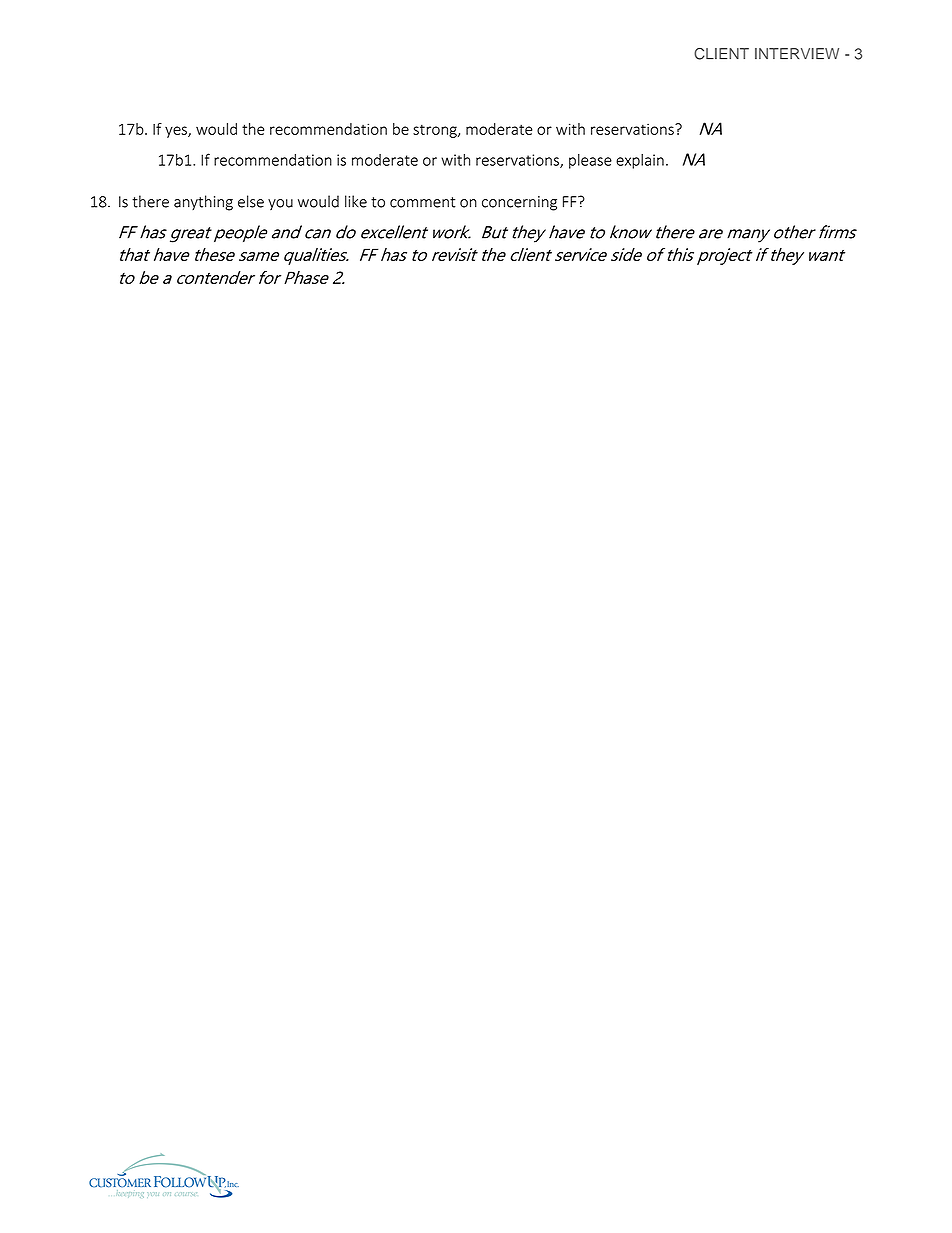  I want to click on comment, so click(423, 202).
